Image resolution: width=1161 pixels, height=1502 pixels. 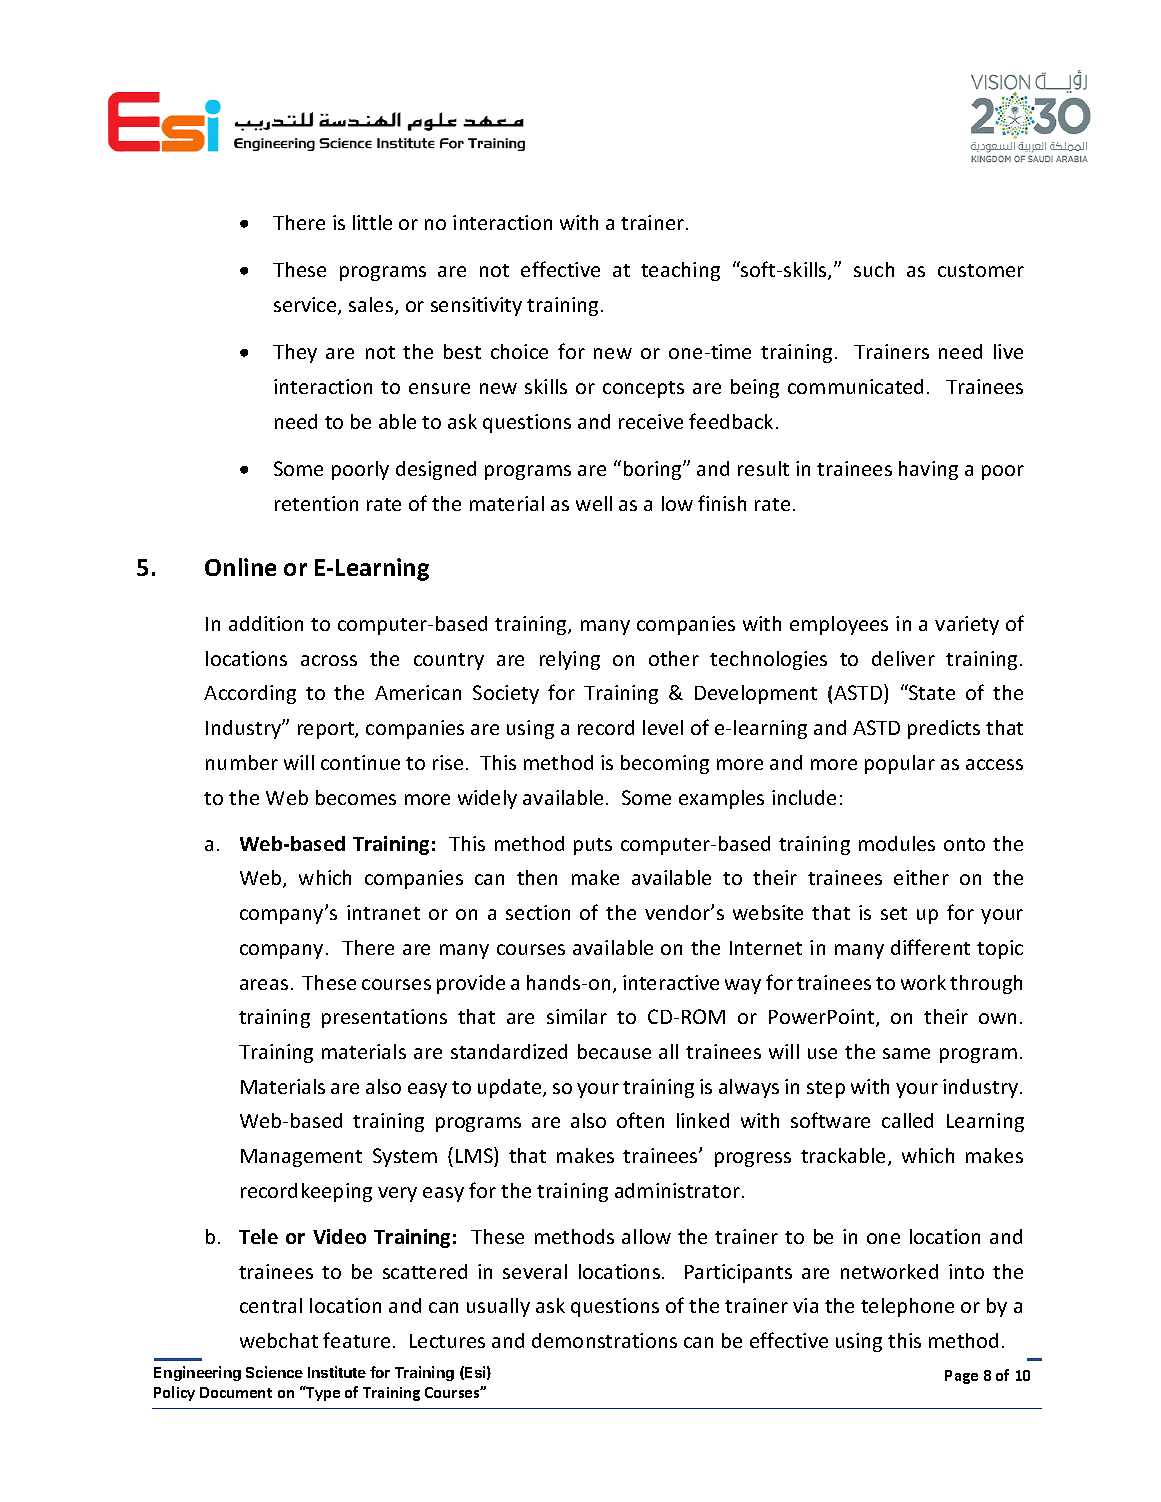 I want to click on puts, so click(x=593, y=846).
